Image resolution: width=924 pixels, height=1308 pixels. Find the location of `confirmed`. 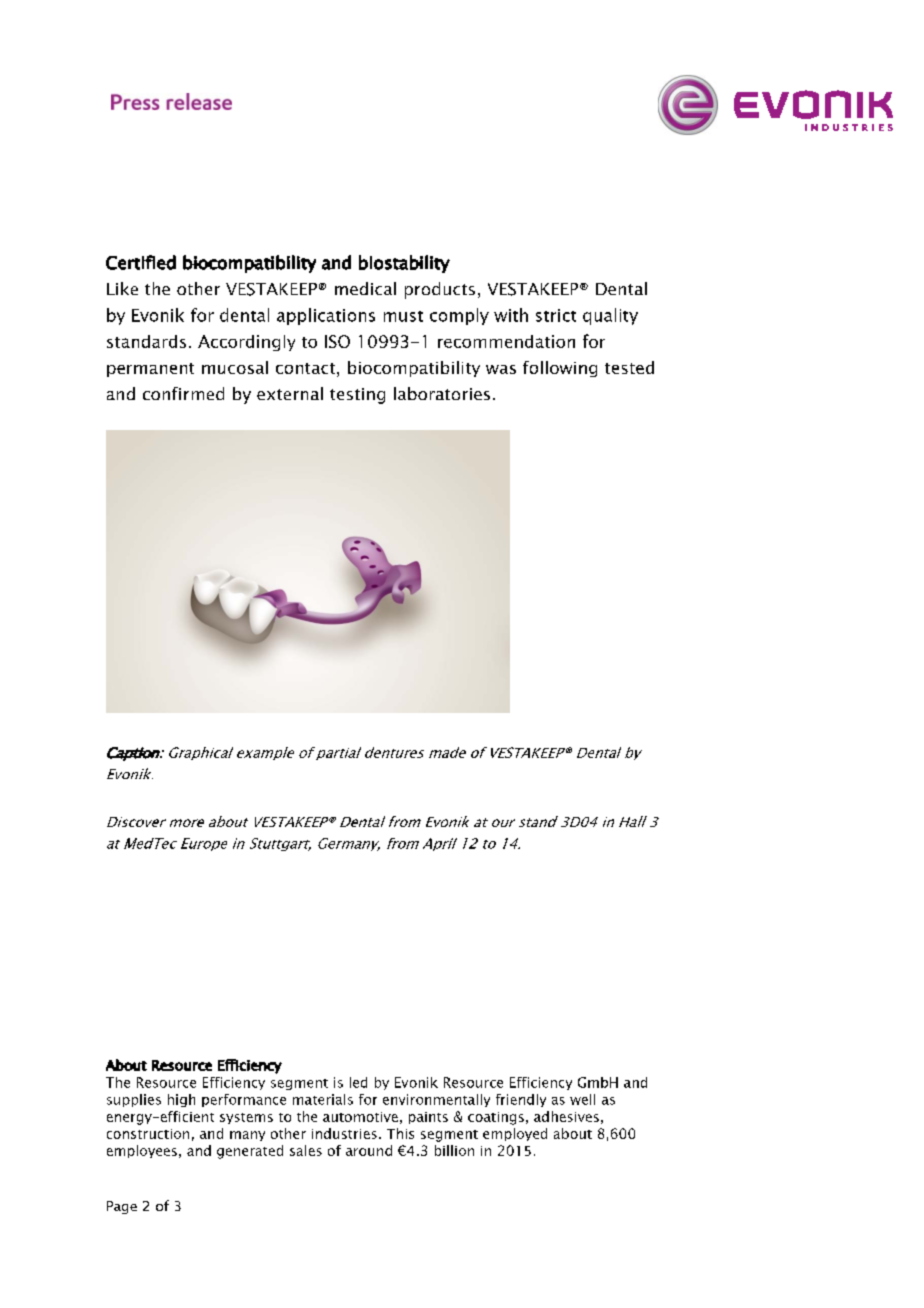

confirmed is located at coordinates (183, 393).
